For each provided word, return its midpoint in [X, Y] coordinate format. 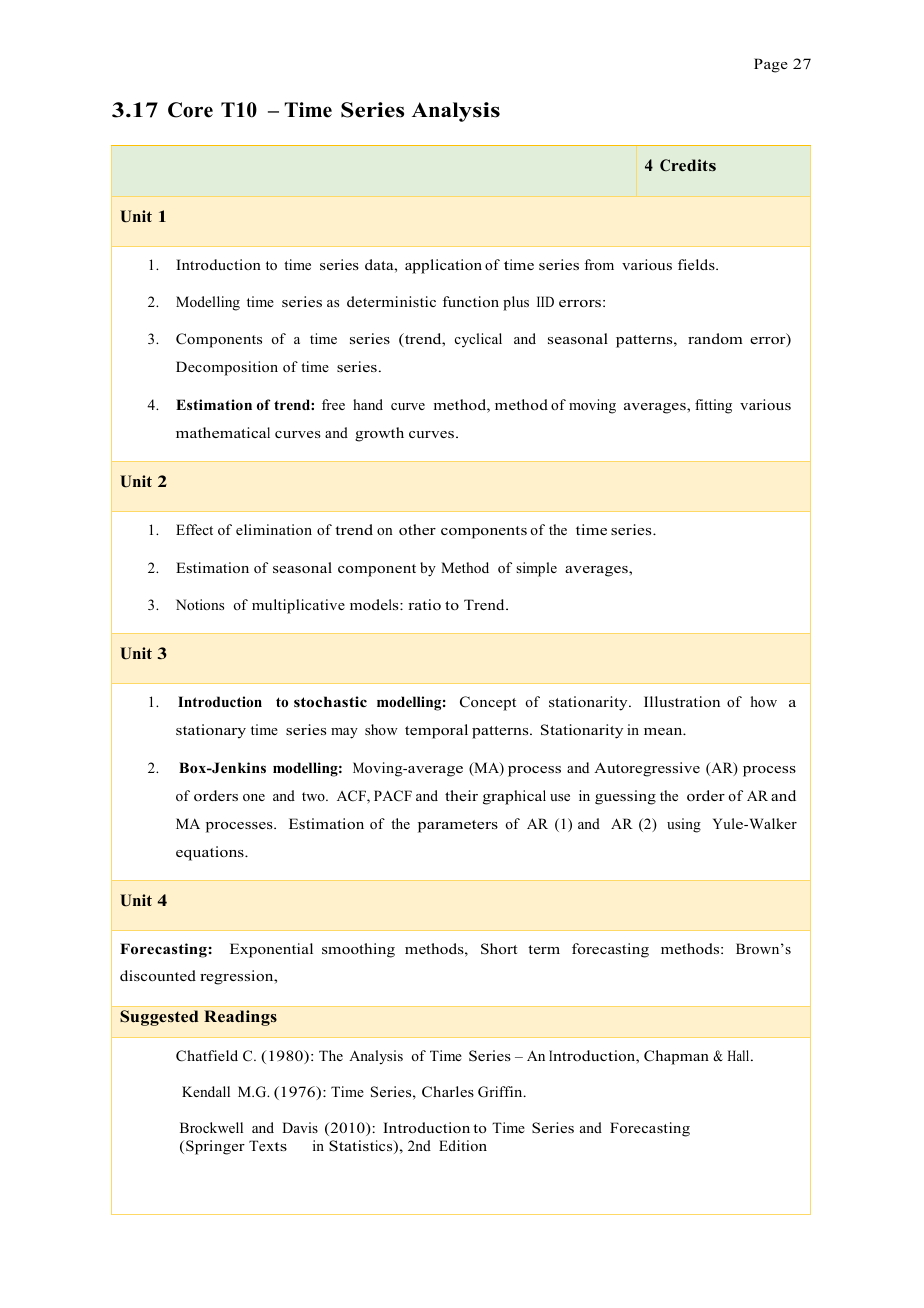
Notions [200, 604]
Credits [688, 165]
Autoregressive [647, 769]
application [443, 266]
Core [190, 110]
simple [536, 569]
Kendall [206, 1091]
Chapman [676, 1057]
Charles [448, 1092]
